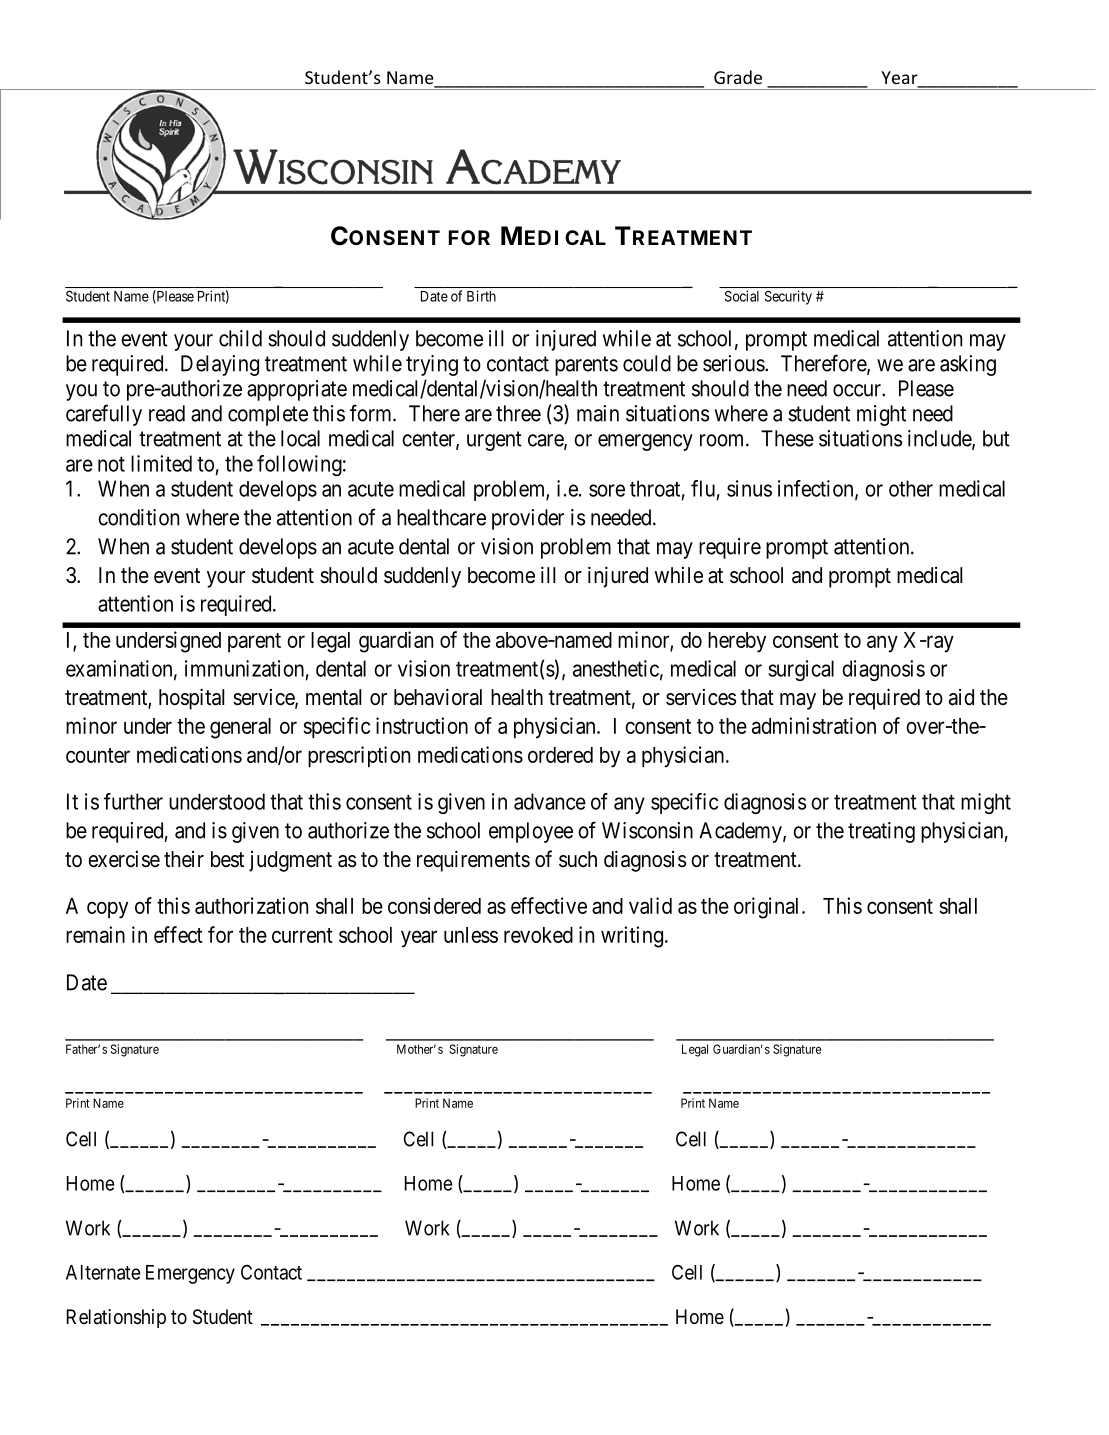 The width and height of the screenshot is (1109, 1435). I want to click on child, so click(240, 338).
